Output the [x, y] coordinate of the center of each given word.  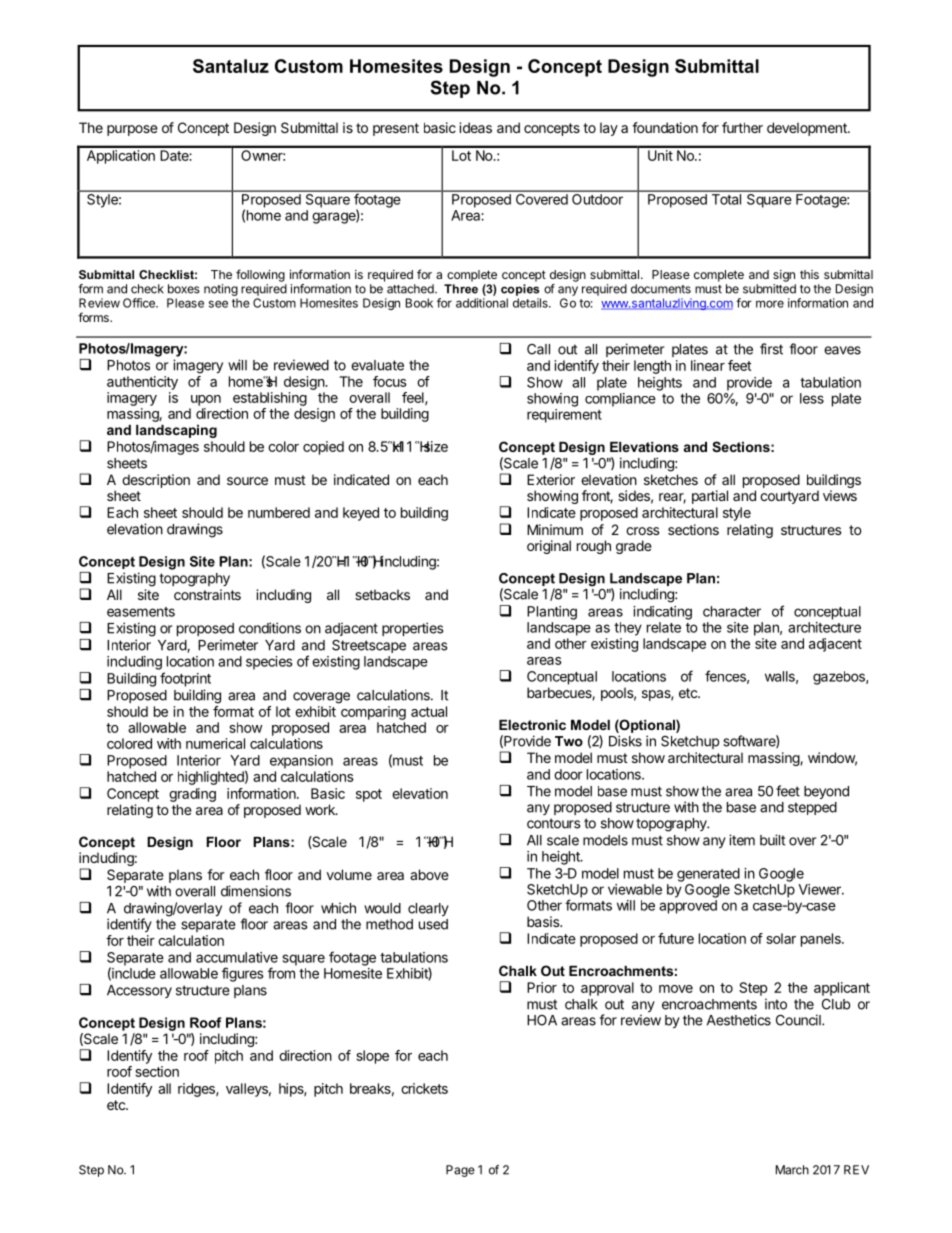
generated [708, 875]
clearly [428, 909]
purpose [132, 130]
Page [460, 1171]
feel [414, 398]
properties [412, 629]
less [812, 398]
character [732, 611]
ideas [475, 127]
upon [206, 400]
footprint [185, 679]
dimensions [256, 891]
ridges [197, 1090]
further [742, 127]
